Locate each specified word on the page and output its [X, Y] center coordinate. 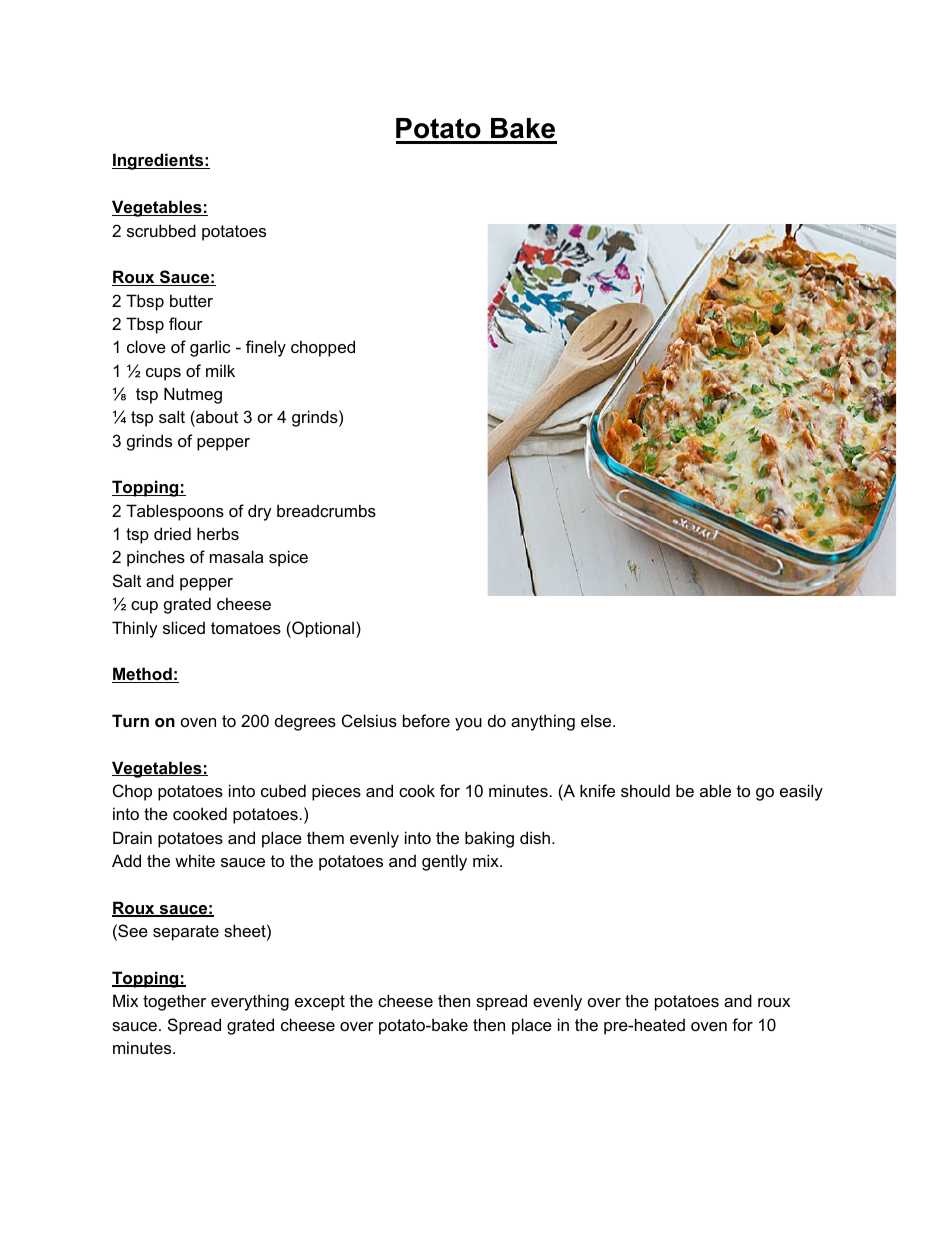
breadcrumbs [326, 510]
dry [260, 512]
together [174, 1002]
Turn [130, 720]
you [468, 724]
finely [266, 348]
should [645, 790]
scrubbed [161, 230]
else [597, 720]
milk [220, 370]
